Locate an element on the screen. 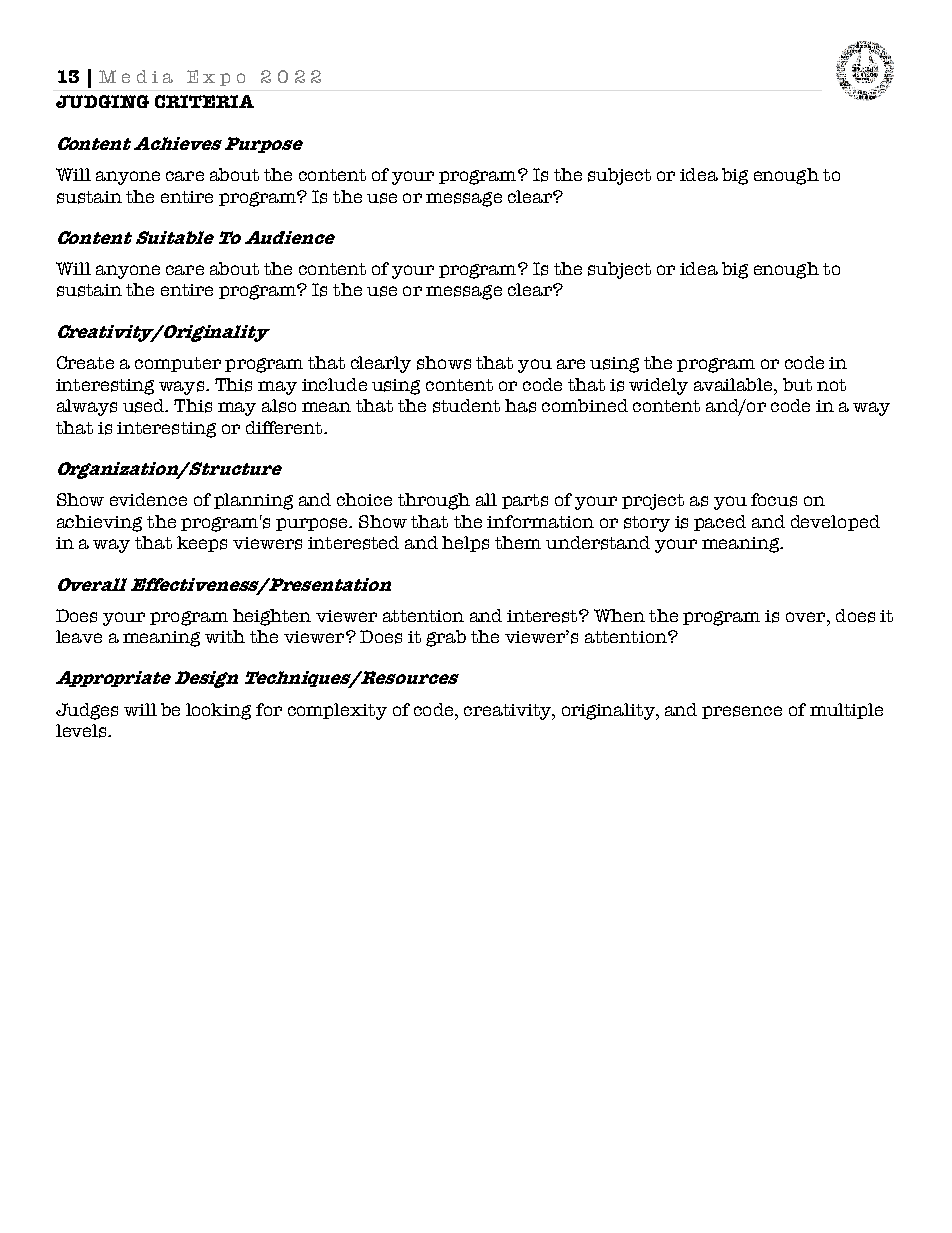 Image resolution: width=952 pixels, height=1233 pixels. available is located at coordinates (734, 384).
